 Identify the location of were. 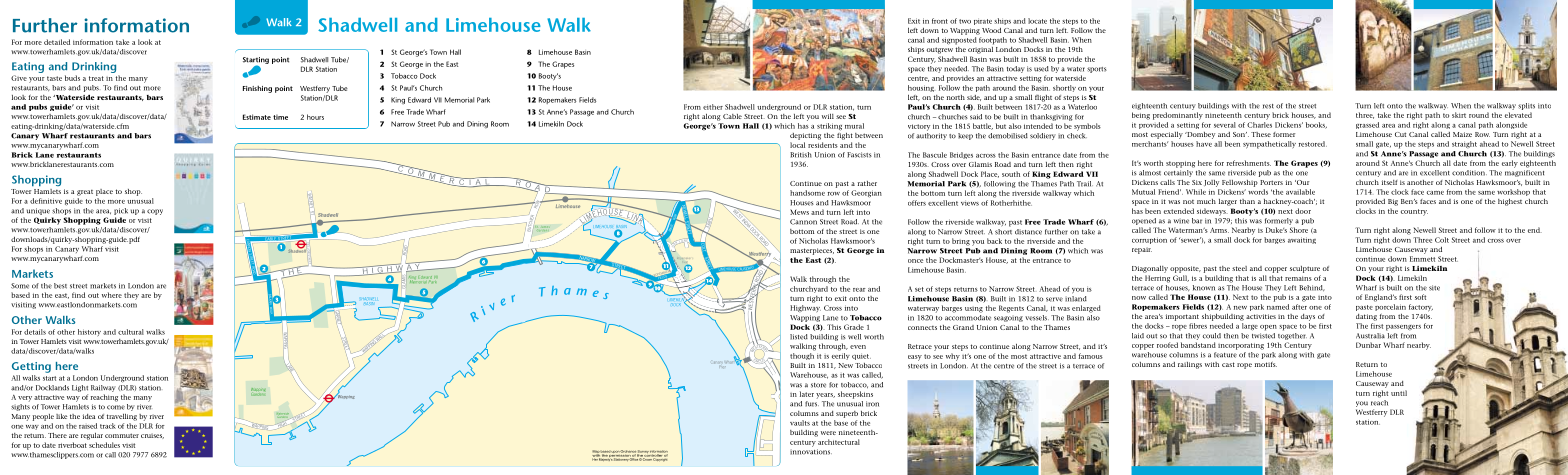
(828, 433).
